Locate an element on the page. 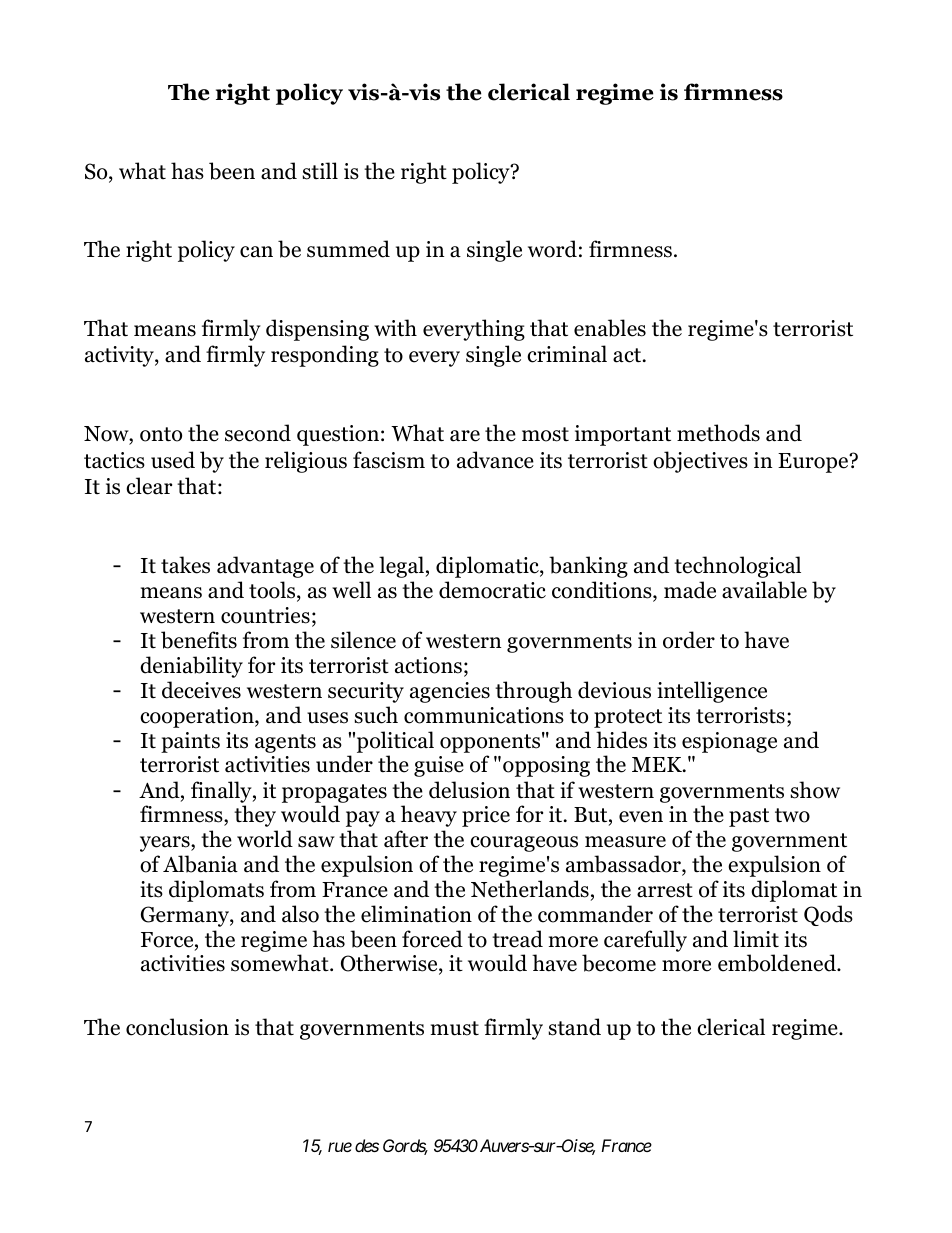 Image resolution: width=952 pixels, height=1233 pixels. takes is located at coordinates (185, 565).
